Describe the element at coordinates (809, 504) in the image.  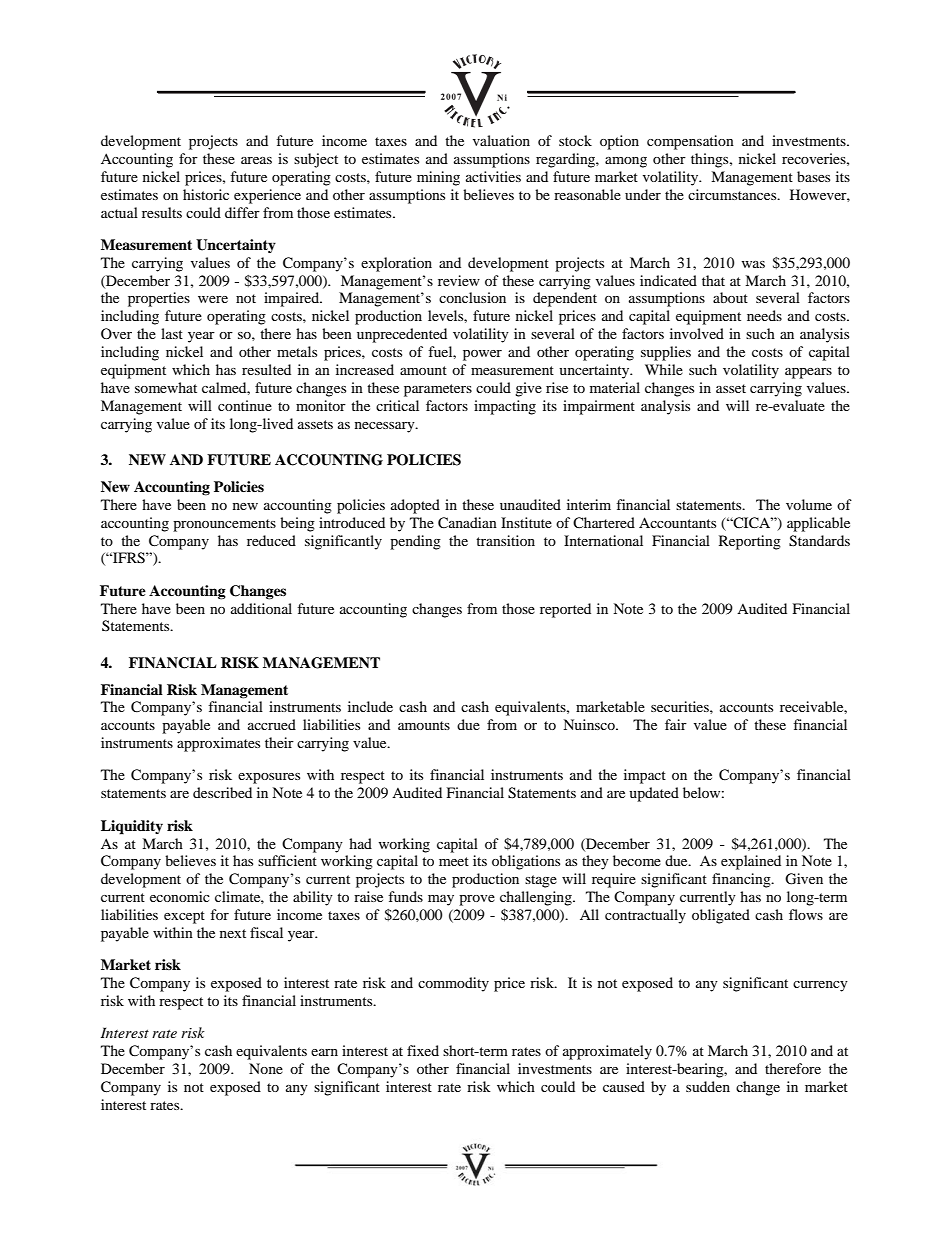
I see `volume` at that location.
